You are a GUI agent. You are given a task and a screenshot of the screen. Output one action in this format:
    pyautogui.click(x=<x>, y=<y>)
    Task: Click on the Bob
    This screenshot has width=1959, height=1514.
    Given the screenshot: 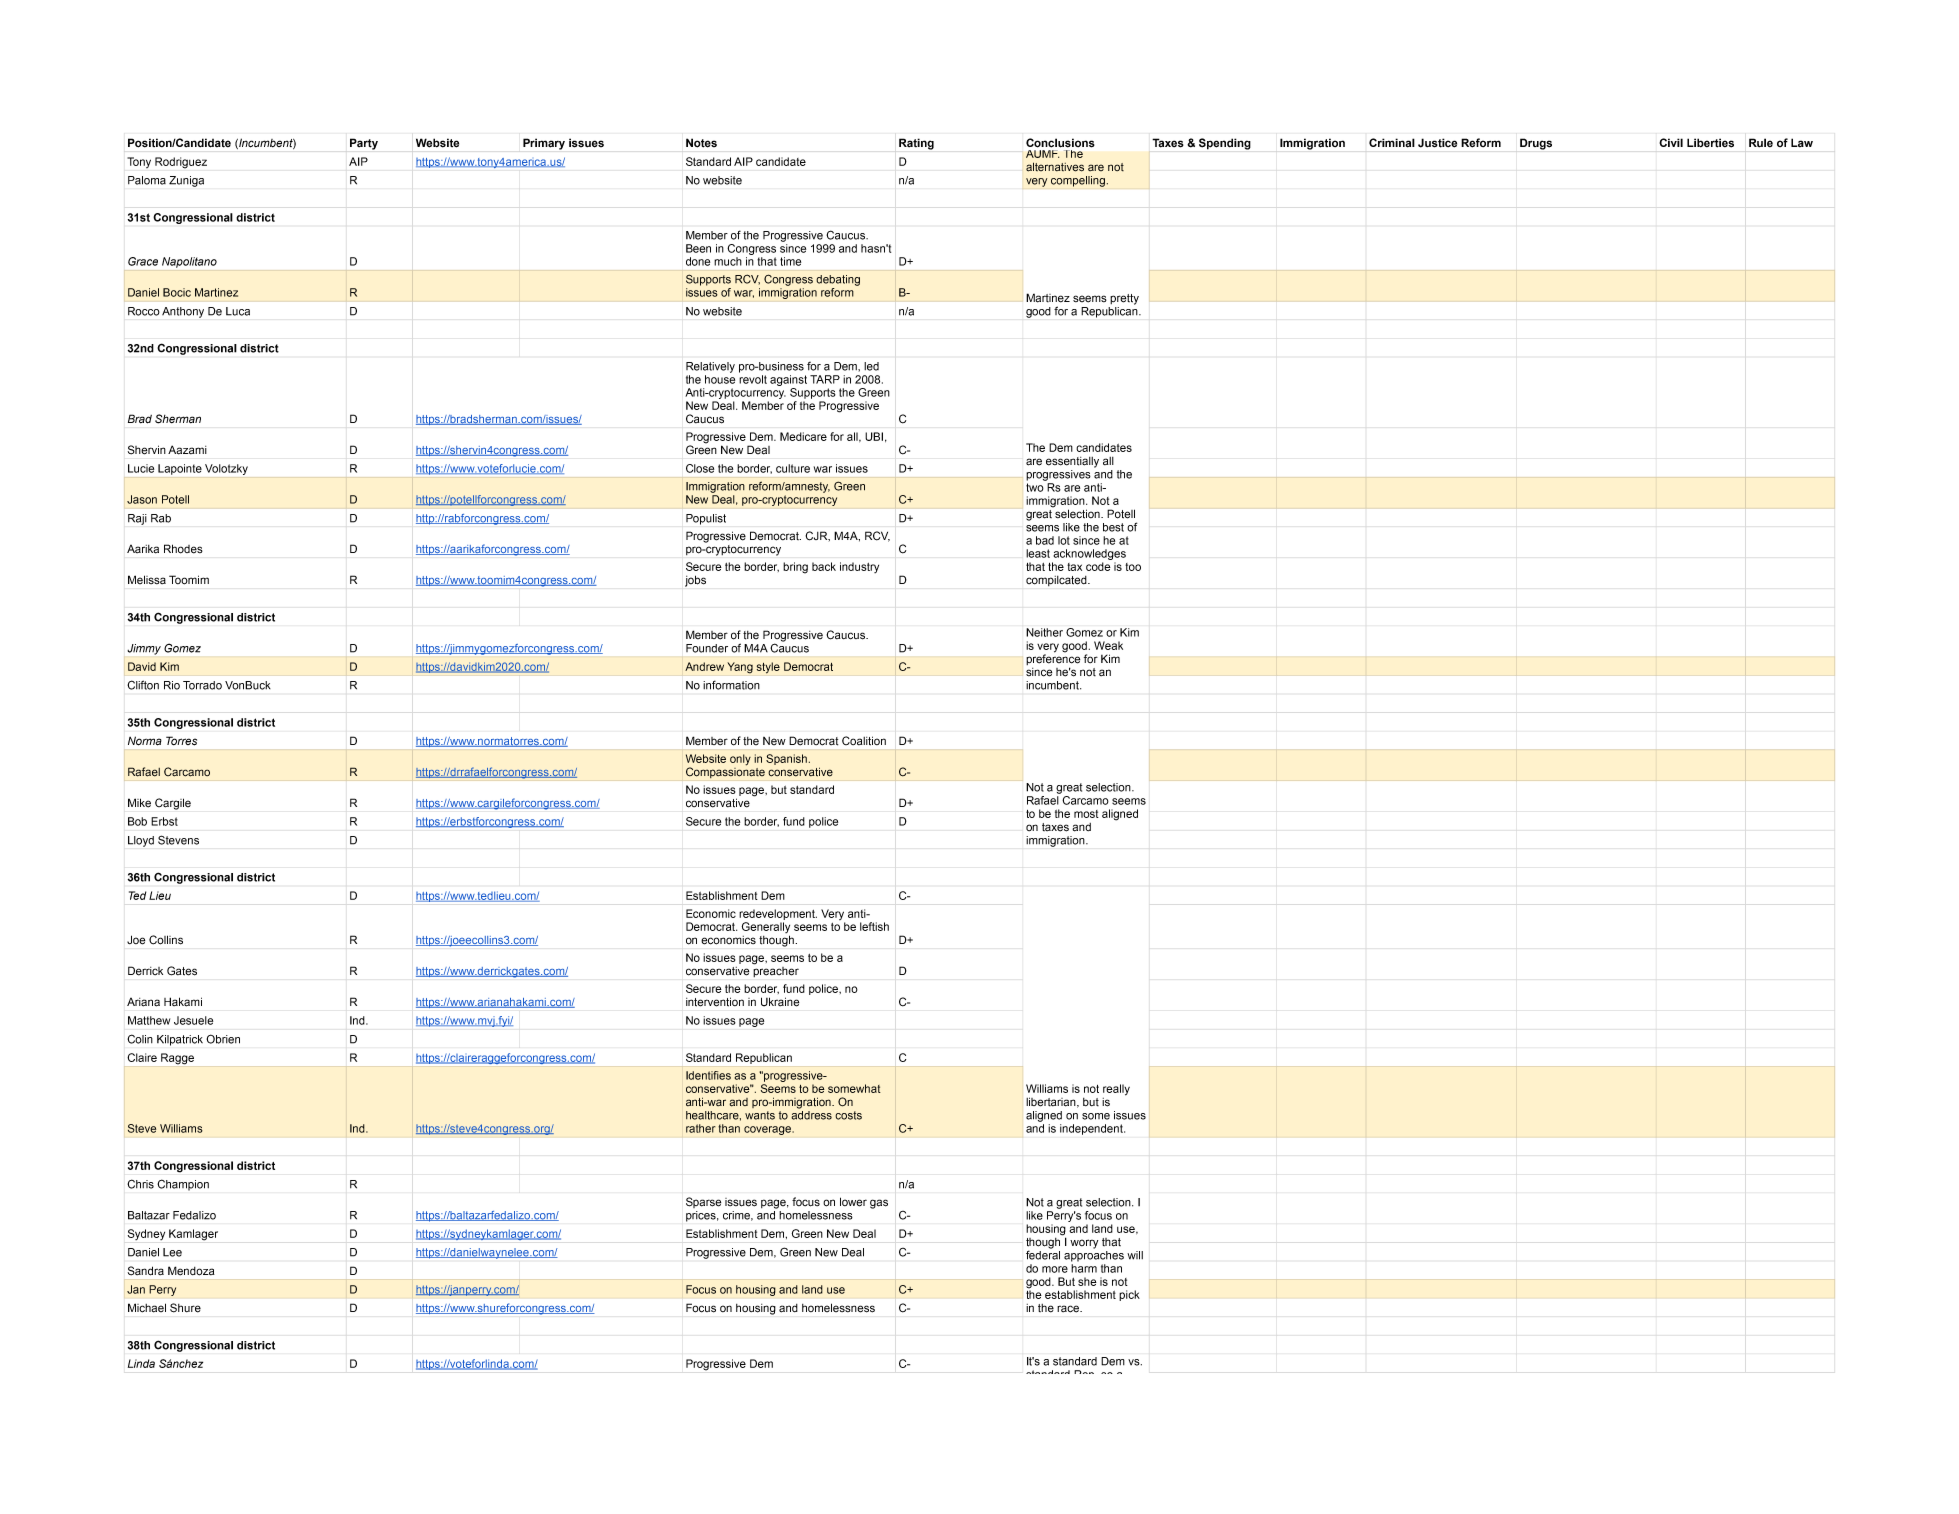 What is the action you would take?
    pyautogui.click(x=137, y=821)
